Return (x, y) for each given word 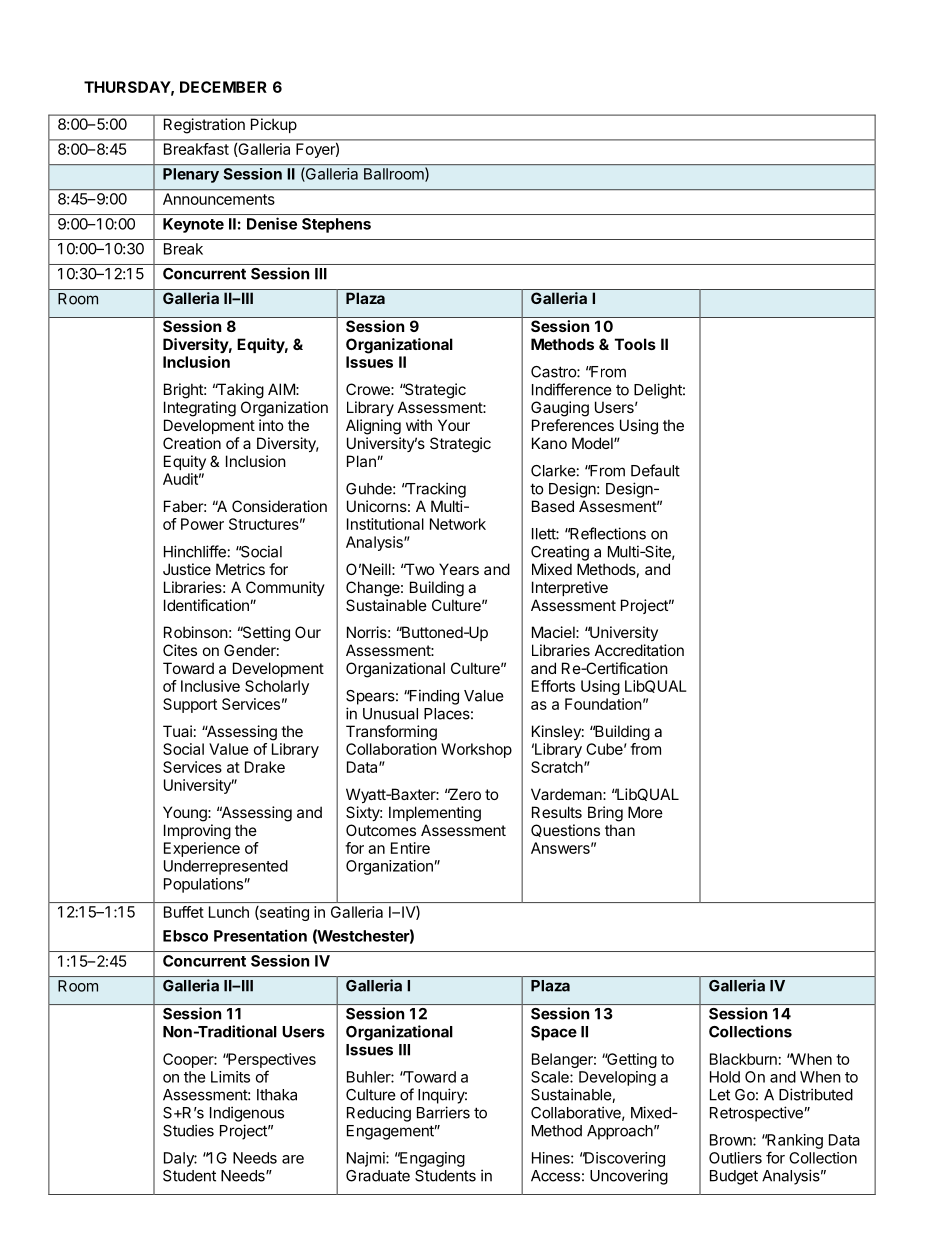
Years (459, 569)
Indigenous (247, 1114)
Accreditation (639, 650)
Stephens (336, 225)
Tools (635, 344)
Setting (265, 634)
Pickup (274, 125)
